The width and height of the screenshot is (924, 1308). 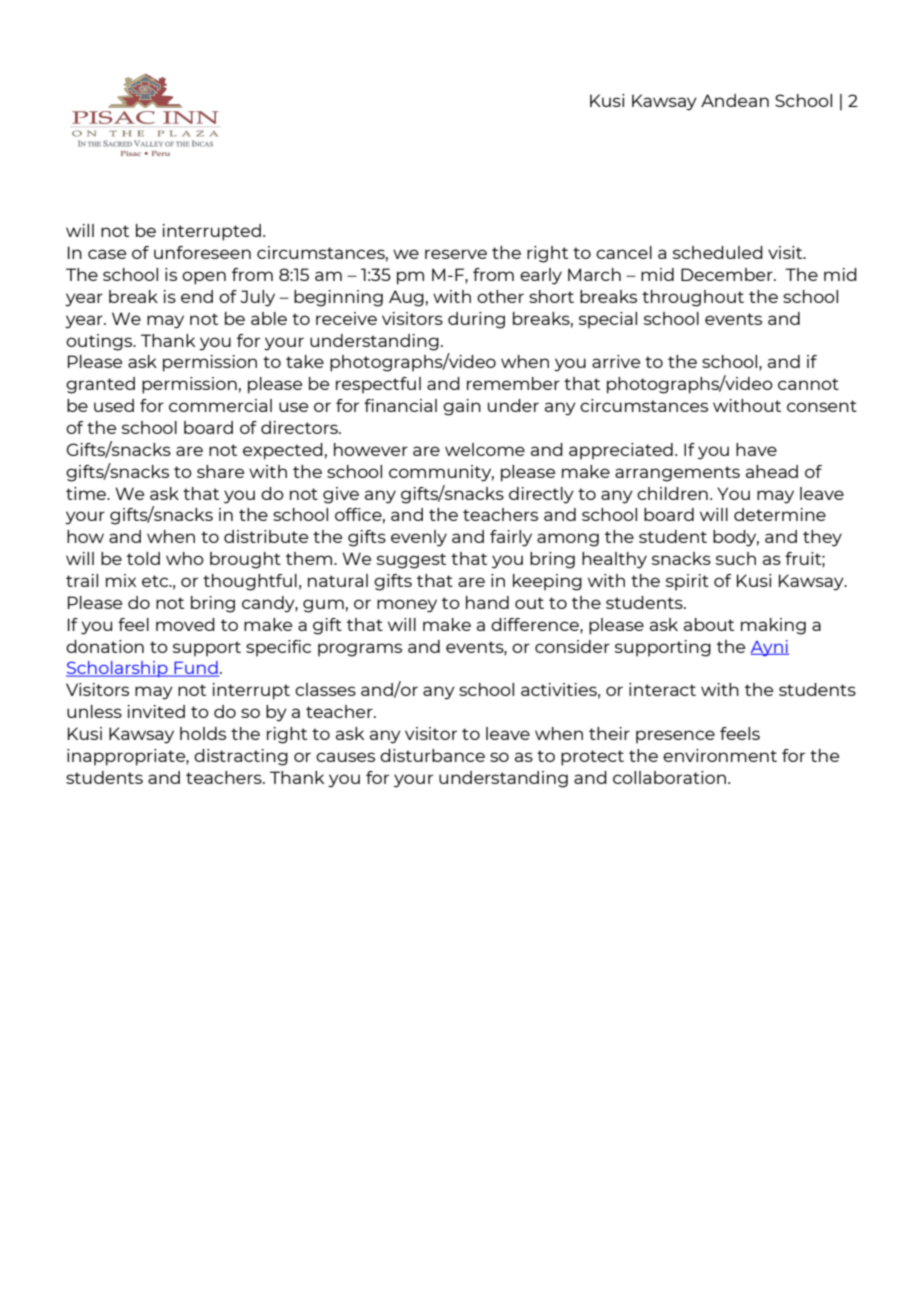 I want to click on etc, so click(x=156, y=581).
